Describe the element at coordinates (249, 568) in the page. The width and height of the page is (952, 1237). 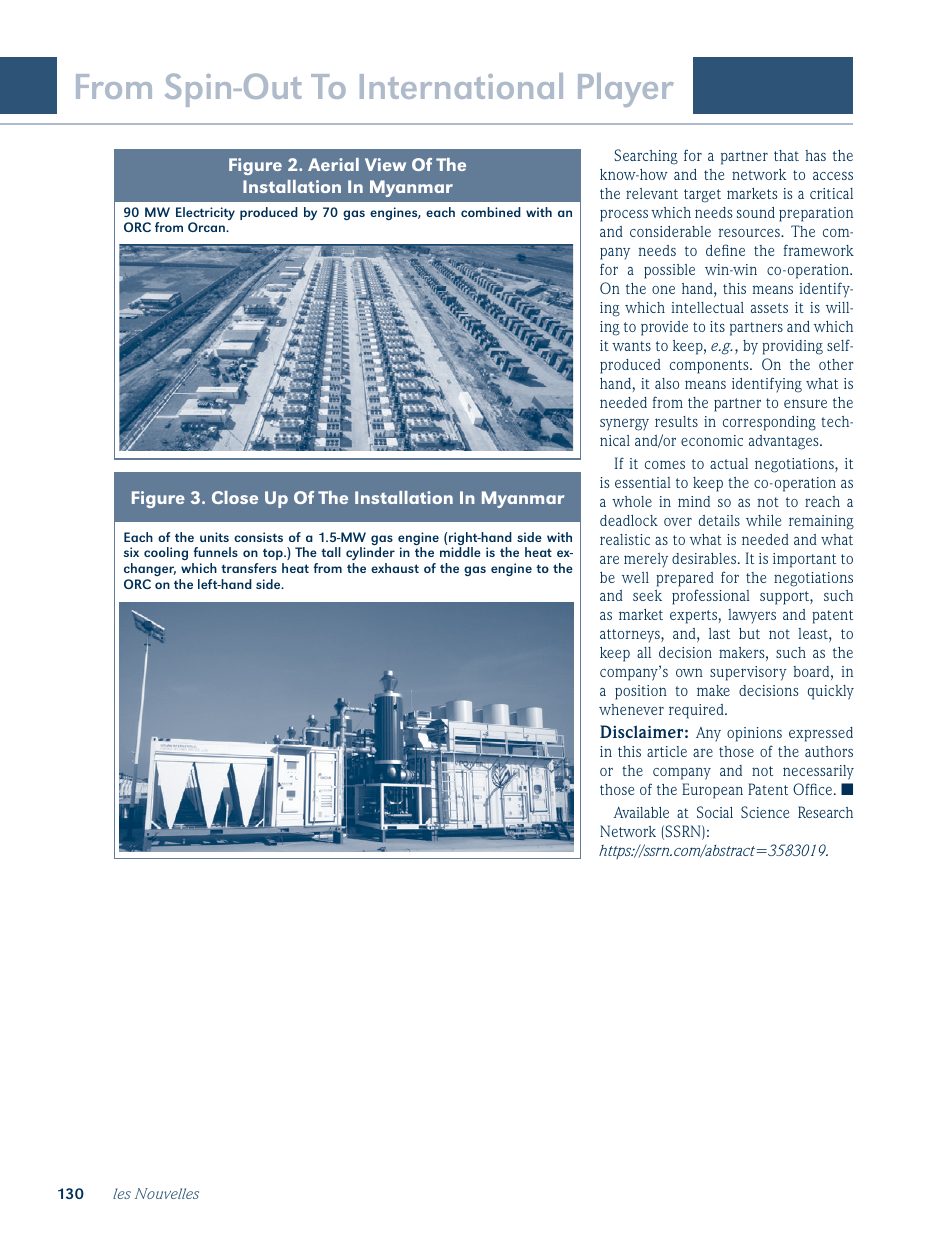
I see `transfers` at that location.
